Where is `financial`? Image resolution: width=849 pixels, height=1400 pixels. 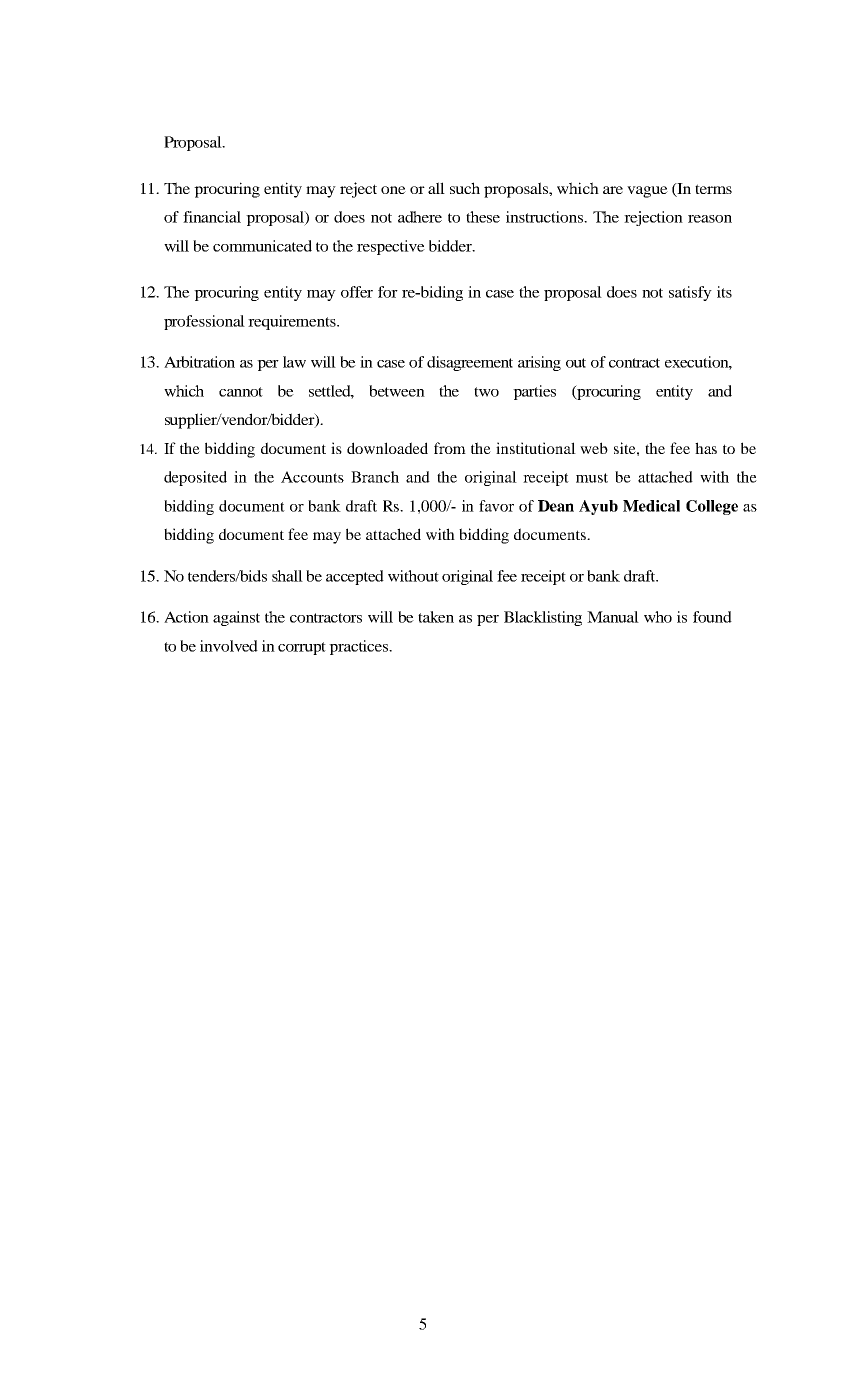 financial is located at coordinates (212, 217).
